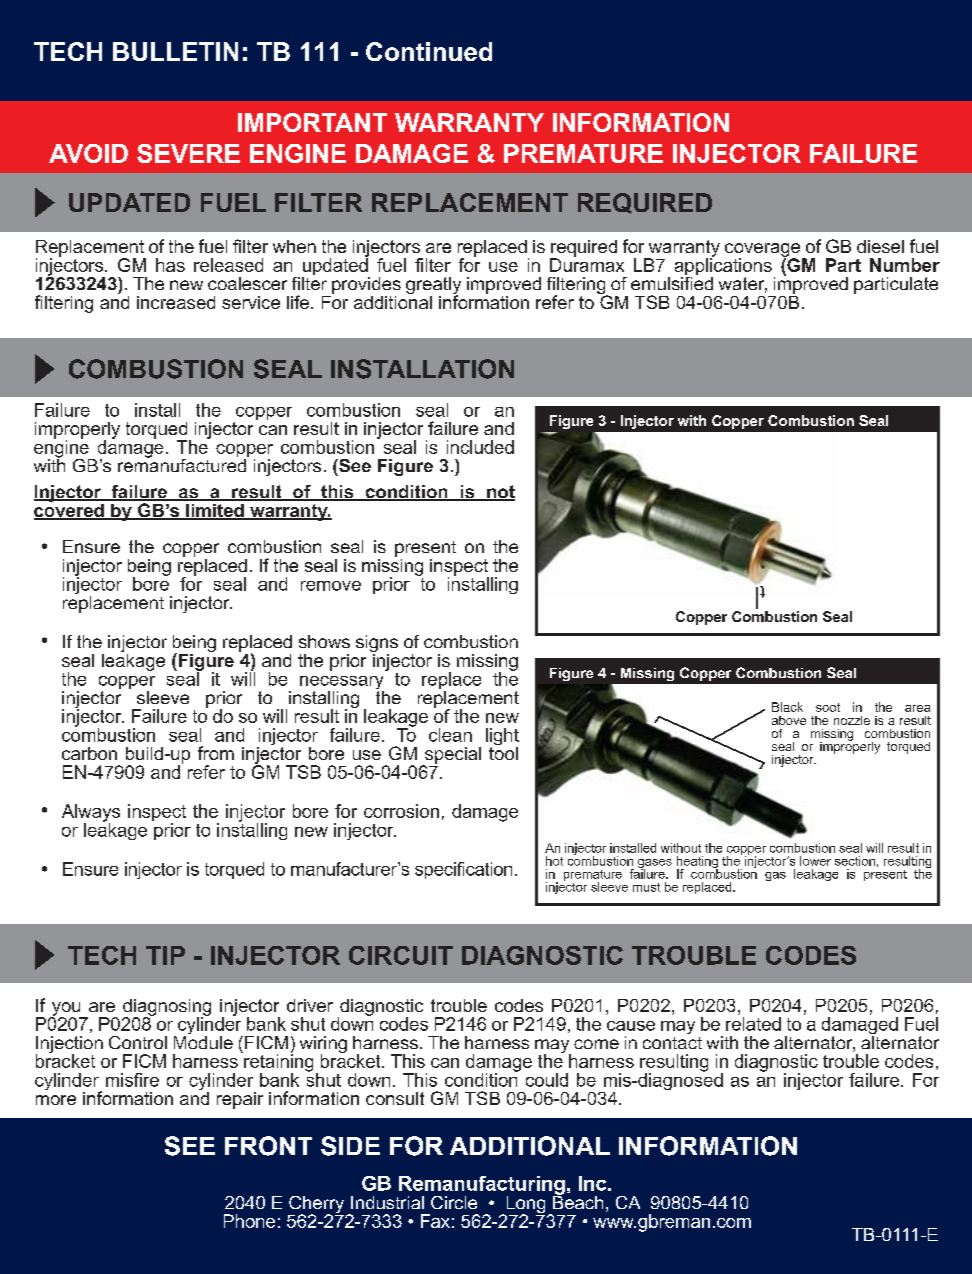  Describe the element at coordinates (91, 814) in the screenshot. I see `Always` at that location.
